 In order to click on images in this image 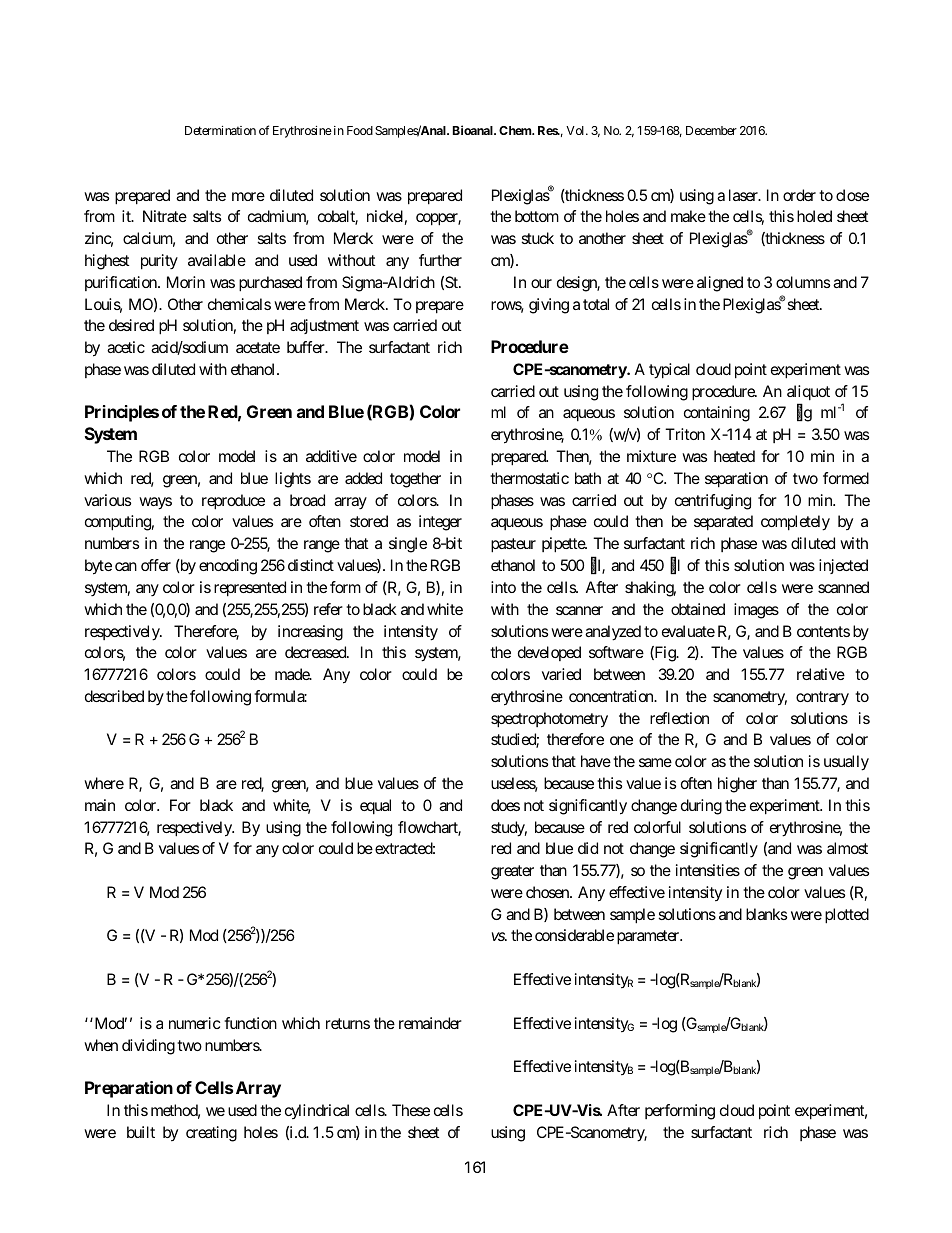, I will do `click(756, 611)`.
